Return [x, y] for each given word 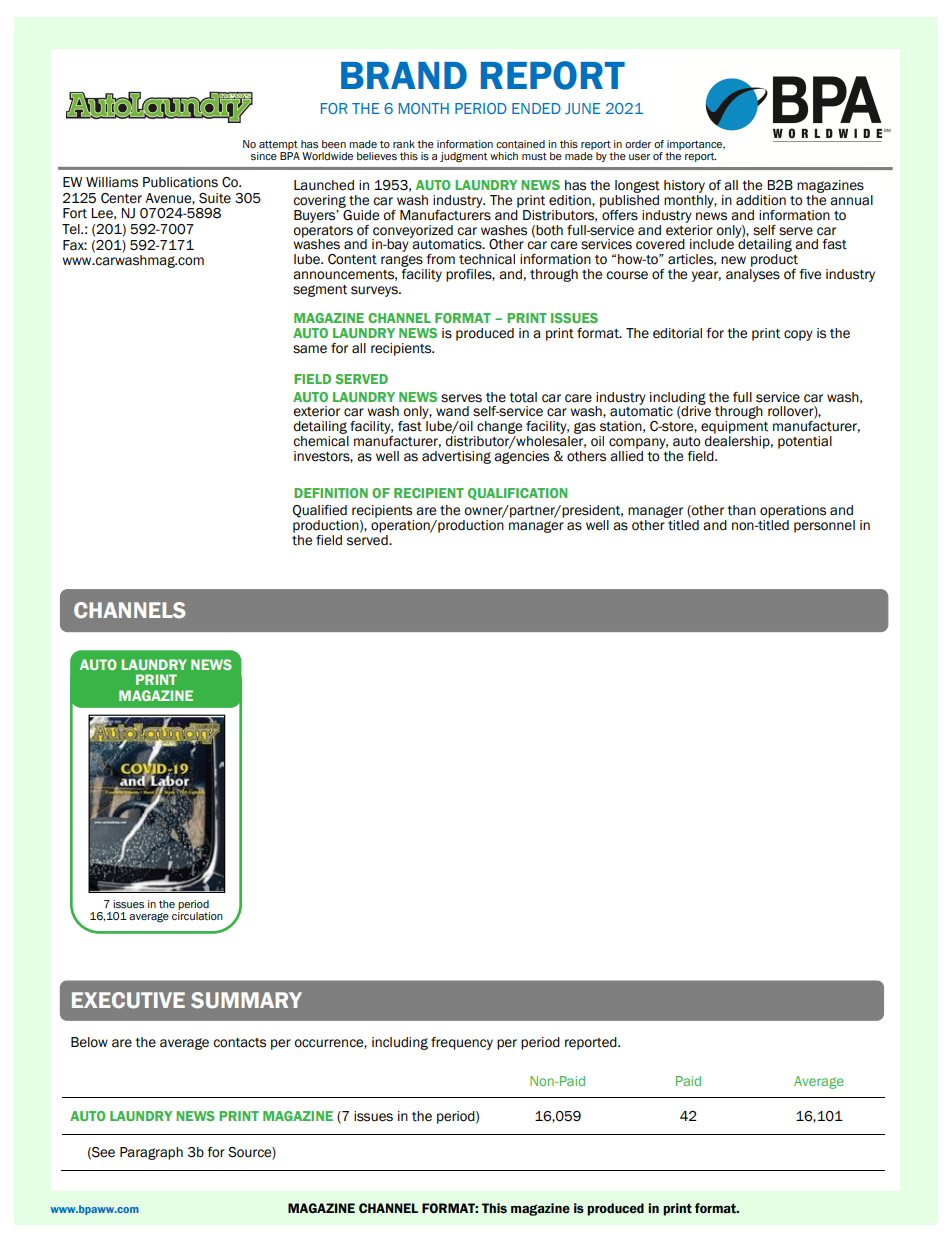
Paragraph [151, 1153]
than [741, 510]
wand [452, 411]
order [638, 144]
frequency [462, 1043]
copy [798, 335]
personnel [824, 526]
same [310, 349]
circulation [197, 916]
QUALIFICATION [517, 494]
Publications [180, 182]
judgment [463, 157]
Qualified [320, 511]
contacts [239, 1043]
